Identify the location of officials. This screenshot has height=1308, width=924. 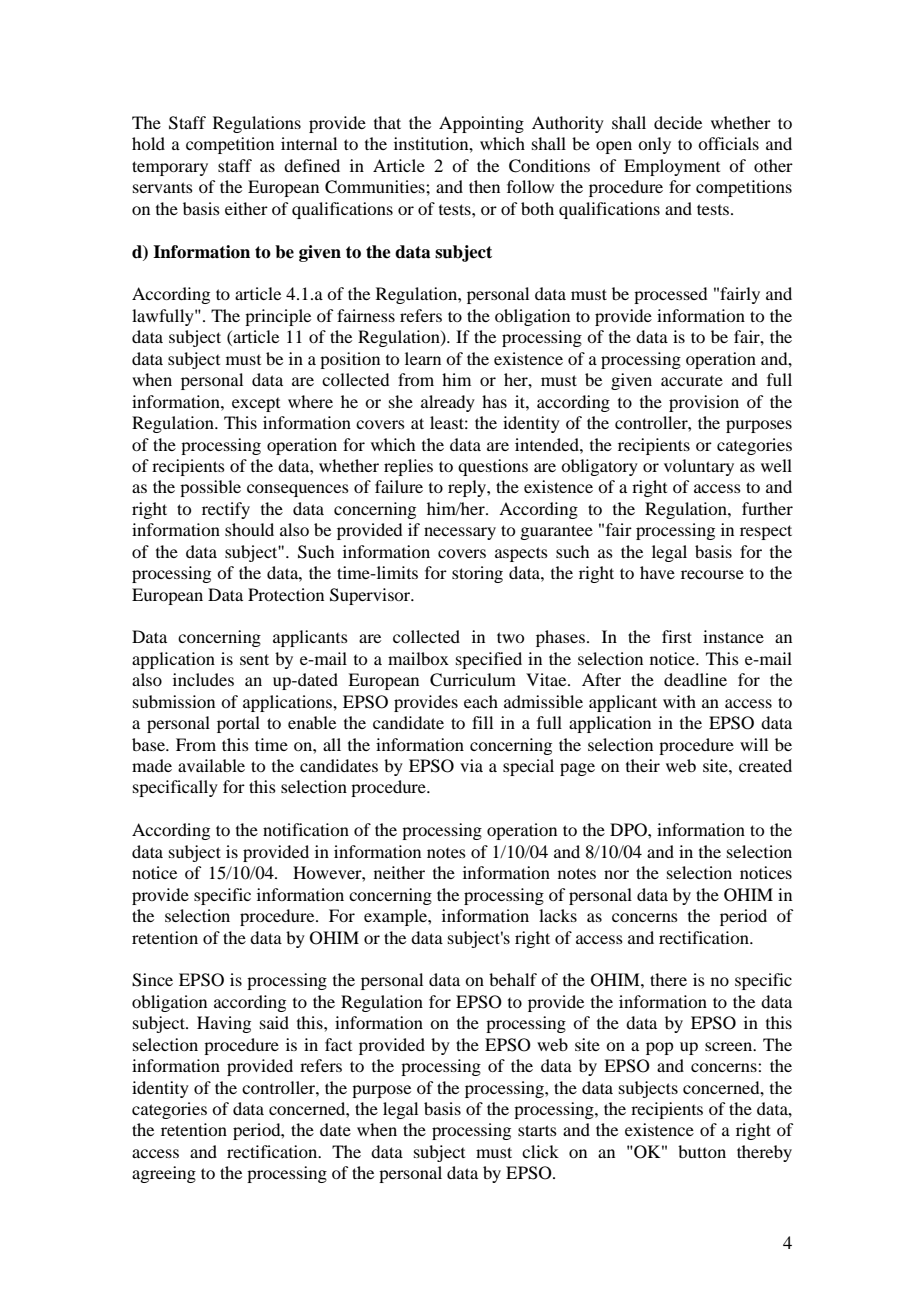
(728, 143).
